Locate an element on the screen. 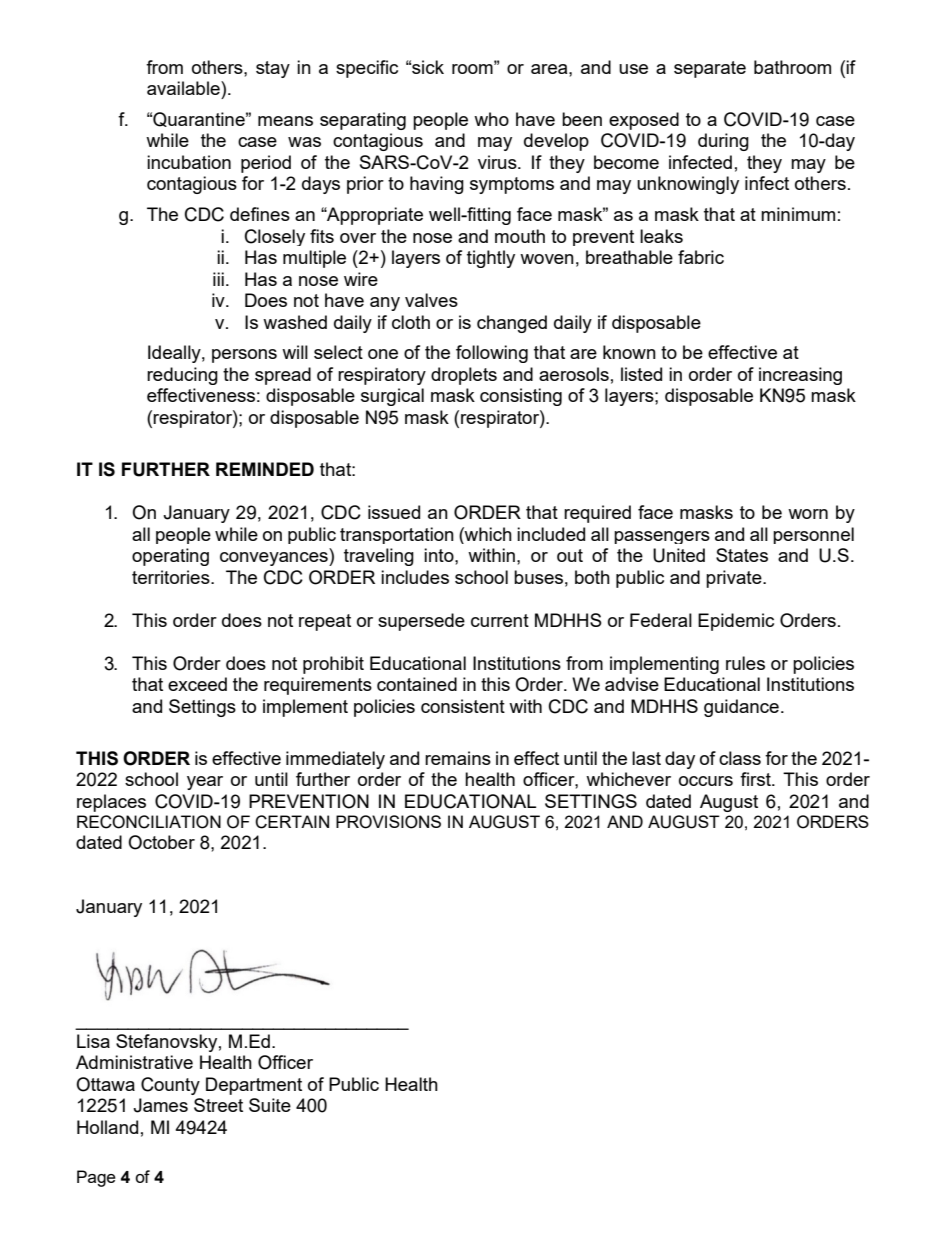 The width and height of the screenshot is (952, 1233). valves is located at coordinates (431, 300).
